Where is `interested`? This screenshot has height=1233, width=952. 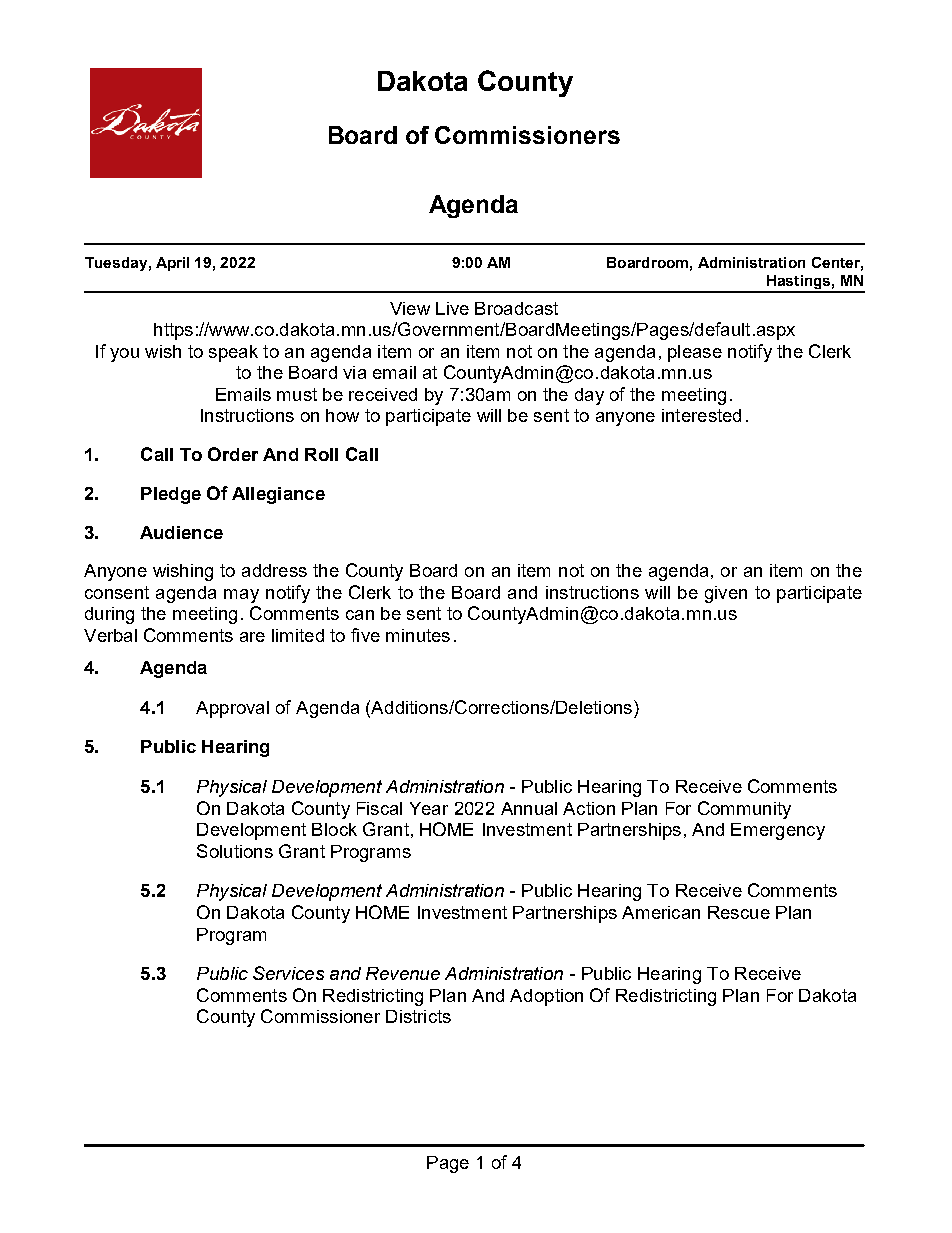 interested is located at coordinates (701, 415).
